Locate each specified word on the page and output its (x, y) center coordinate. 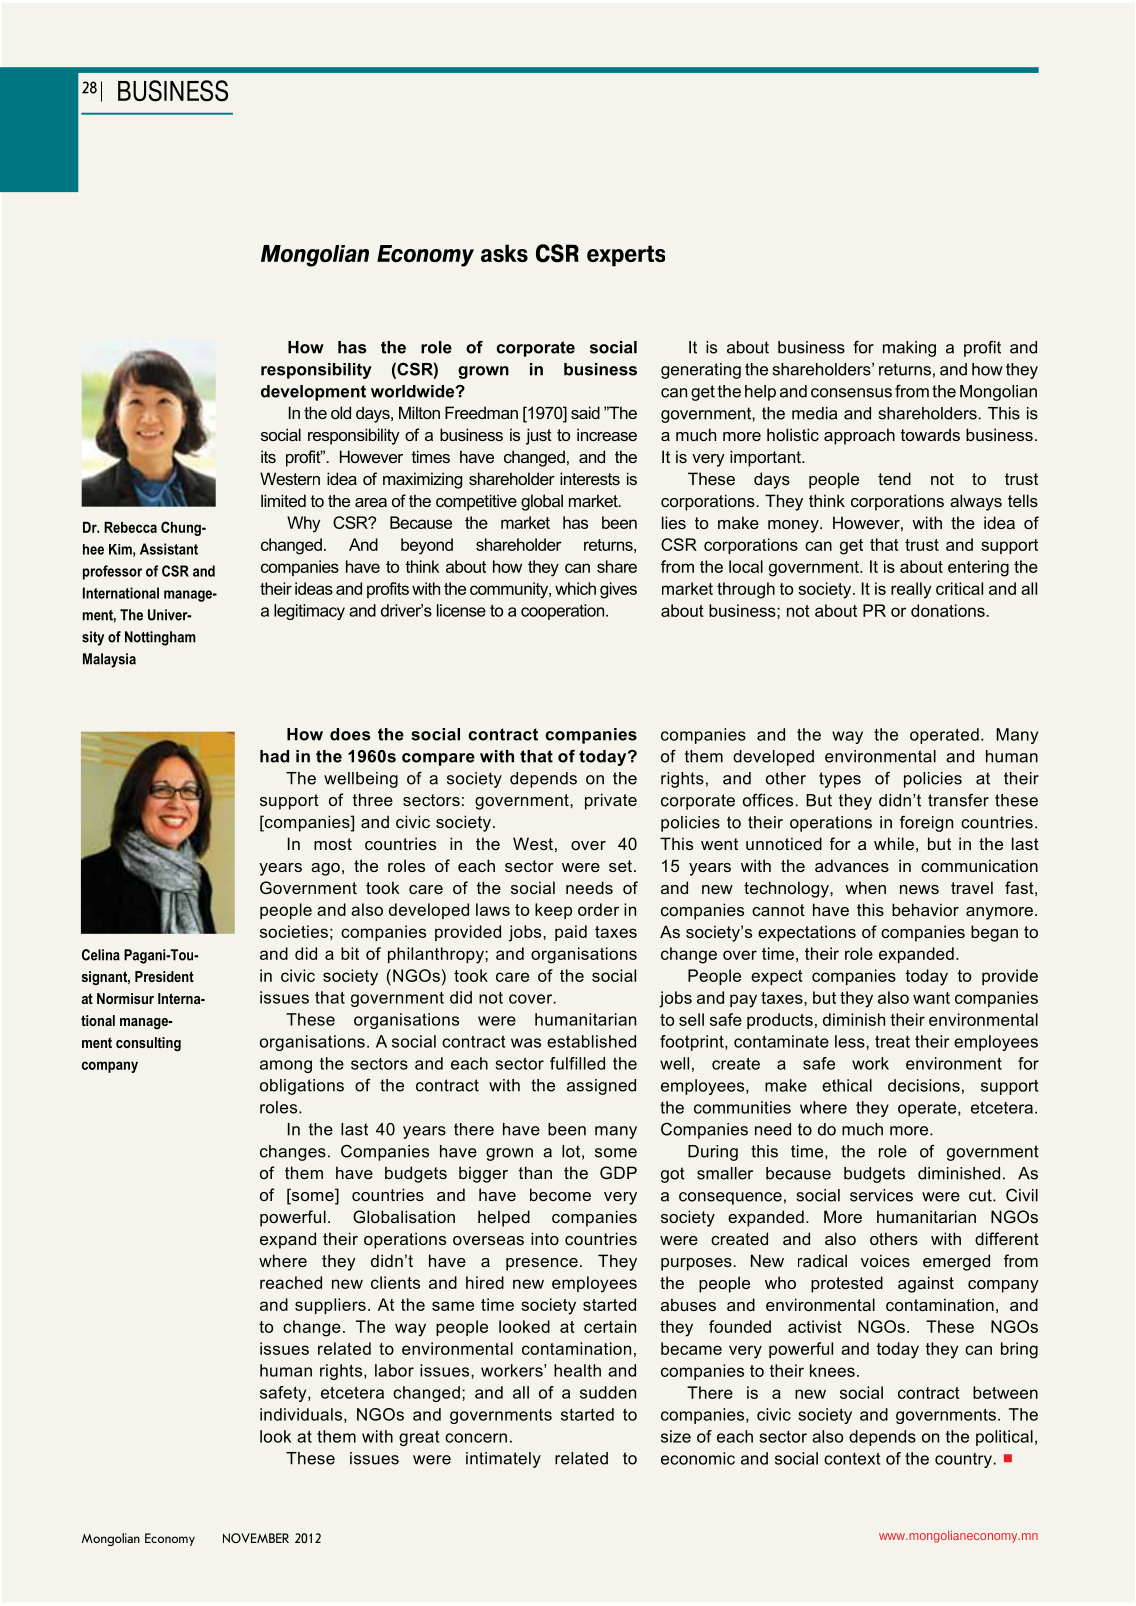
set (620, 866)
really (911, 590)
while (894, 843)
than (535, 1172)
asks (504, 253)
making (909, 349)
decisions (924, 1085)
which (575, 588)
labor (394, 1370)
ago (325, 869)
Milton (419, 412)
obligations (302, 1087)
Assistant (169, 549)
